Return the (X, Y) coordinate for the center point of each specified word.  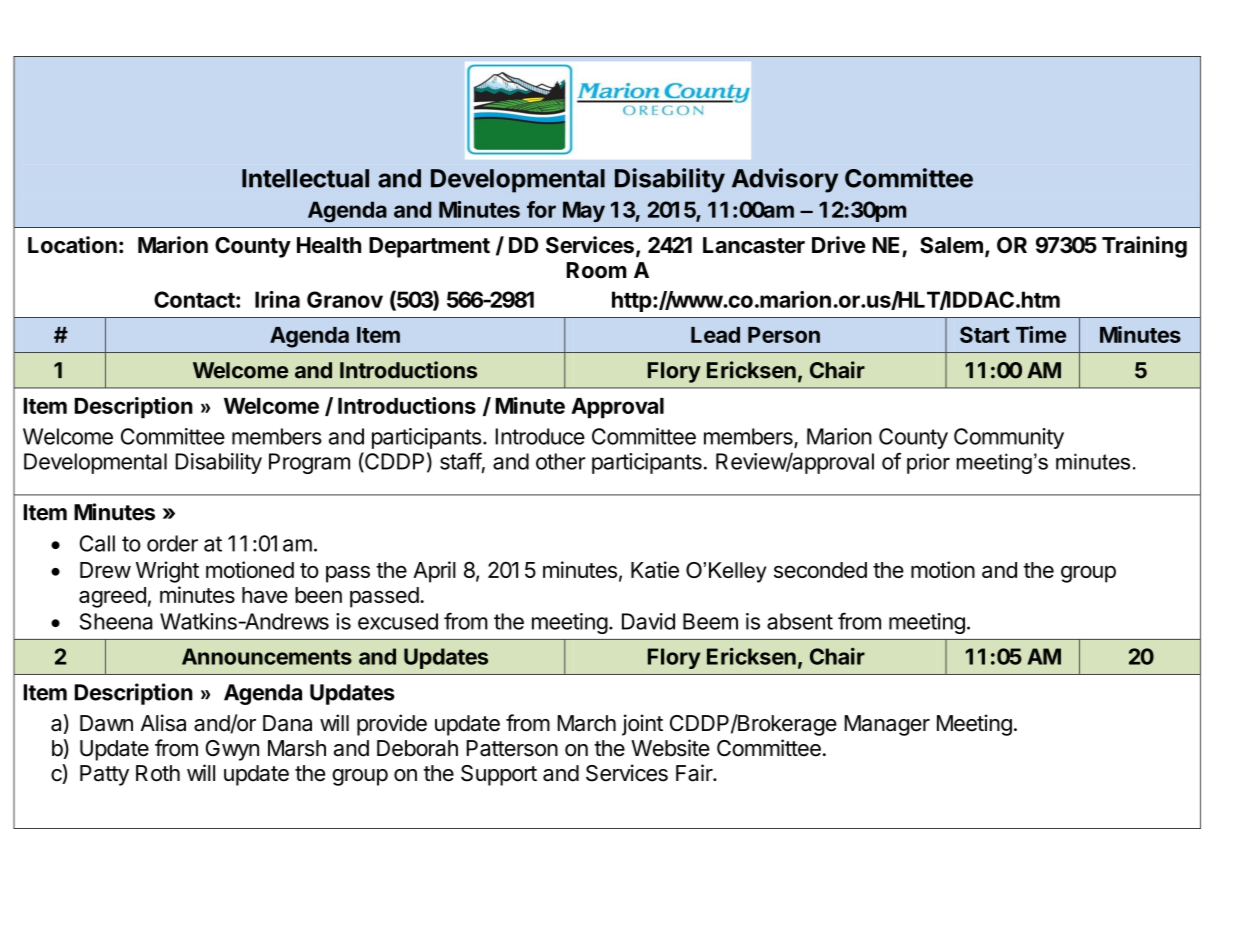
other (561, 461)
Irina (277, 299)
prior (928, 463)
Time (1041, 334)
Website (670, 748)
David (648, 621)
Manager (887, 725)
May (584, 211)
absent (800, 621)
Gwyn (232, 750)
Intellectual (305, 178)
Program (309, 463)
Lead (715, 335)
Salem (951, 245)
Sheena (116, 621)
